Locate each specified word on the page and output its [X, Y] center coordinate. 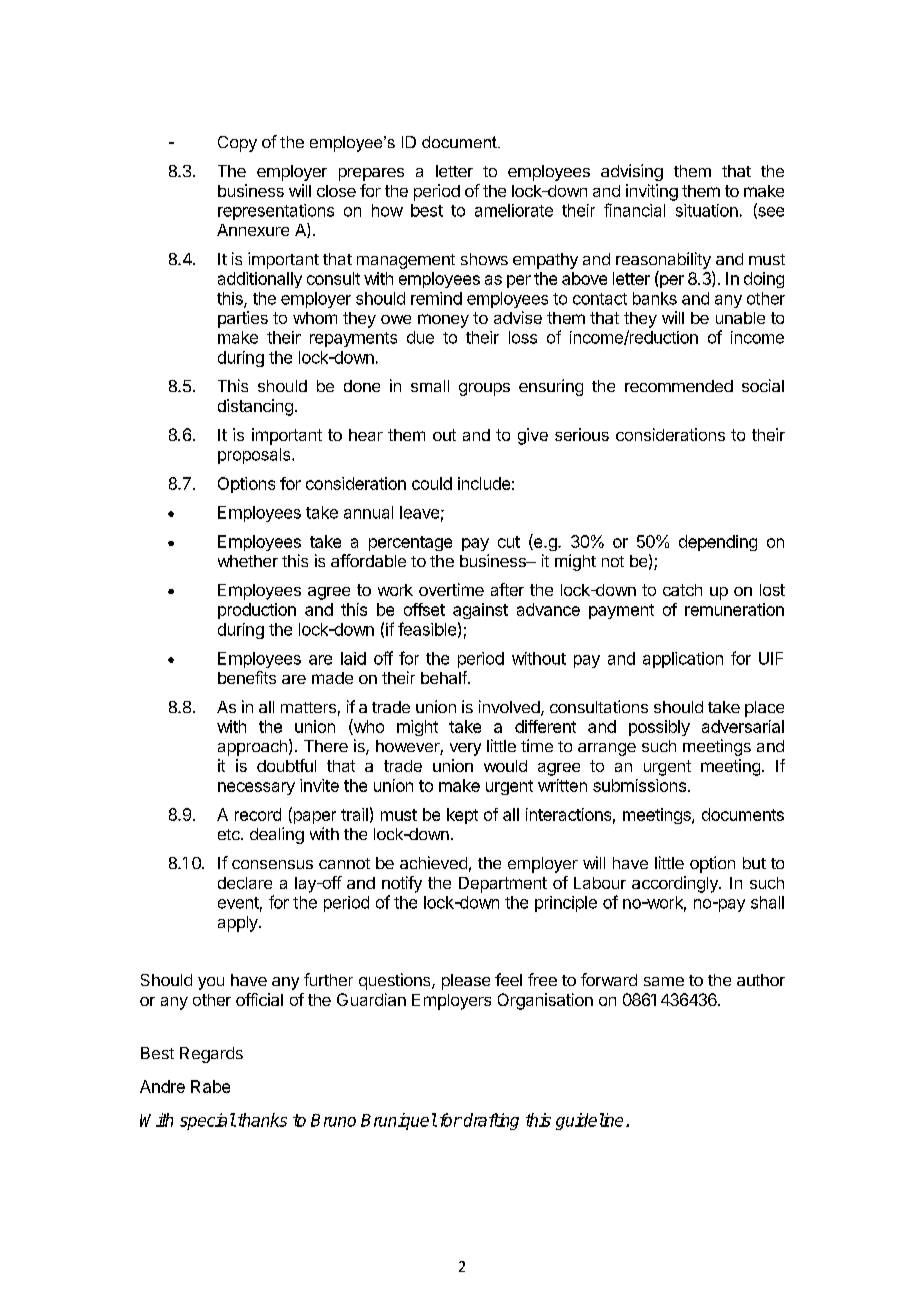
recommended [679, 386]
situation [707, 210]
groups [484, 389]
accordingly [676, 884]
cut [509, 542]
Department [503, 885]
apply [239, 924]
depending [718, 543]
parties [243, 319]
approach [252, 748]
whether [248, 561]
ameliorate [514, 210]
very [465, 749]
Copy [237, 144]
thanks [262, 1120]
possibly [659, 728]
